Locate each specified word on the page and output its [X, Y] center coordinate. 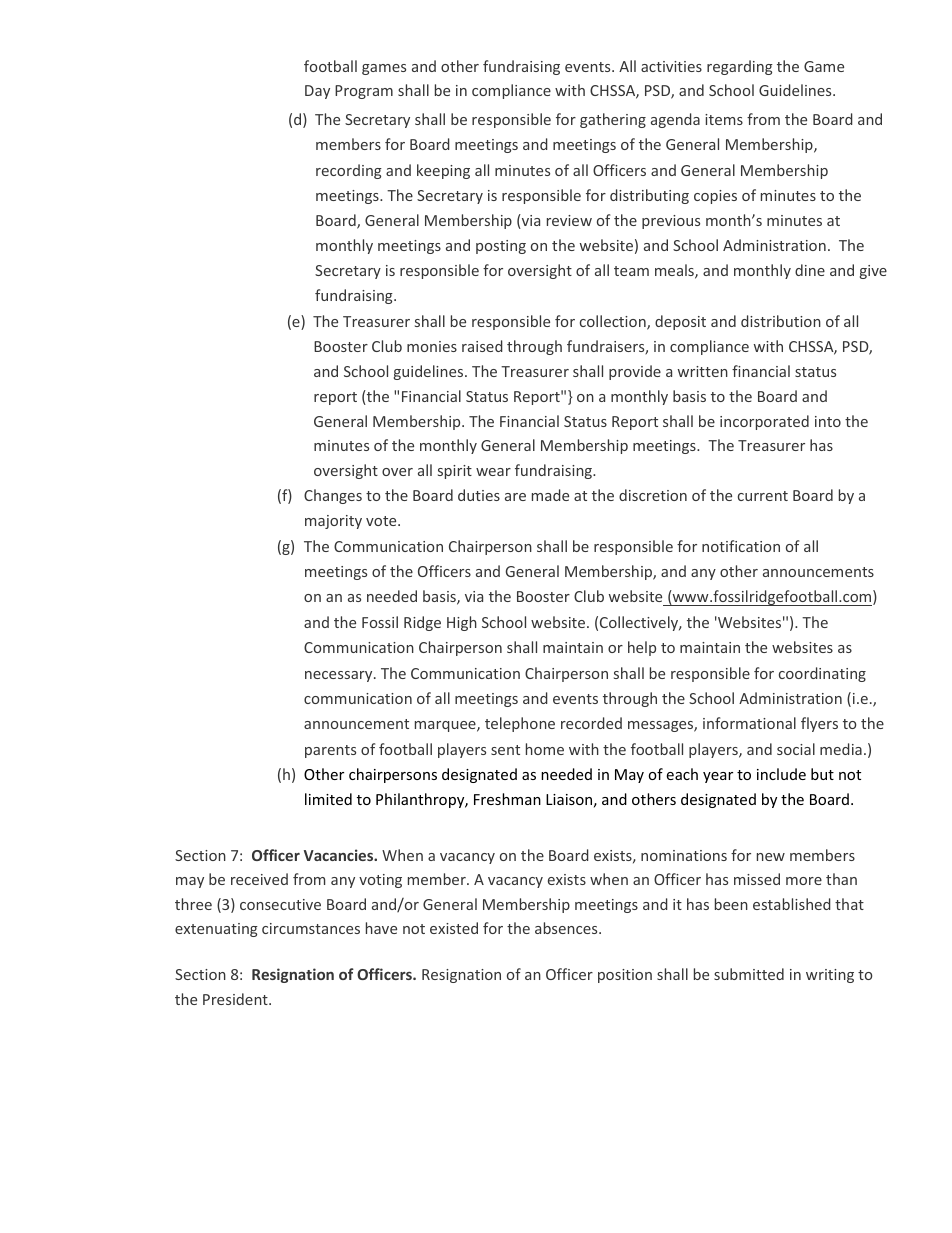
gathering [613, 120]
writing [830, 976]
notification [741, 546]
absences [567, 928]
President [236, 999]
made [550, 495]
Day [317, 92]
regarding [740, 67]
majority [333, 522]
